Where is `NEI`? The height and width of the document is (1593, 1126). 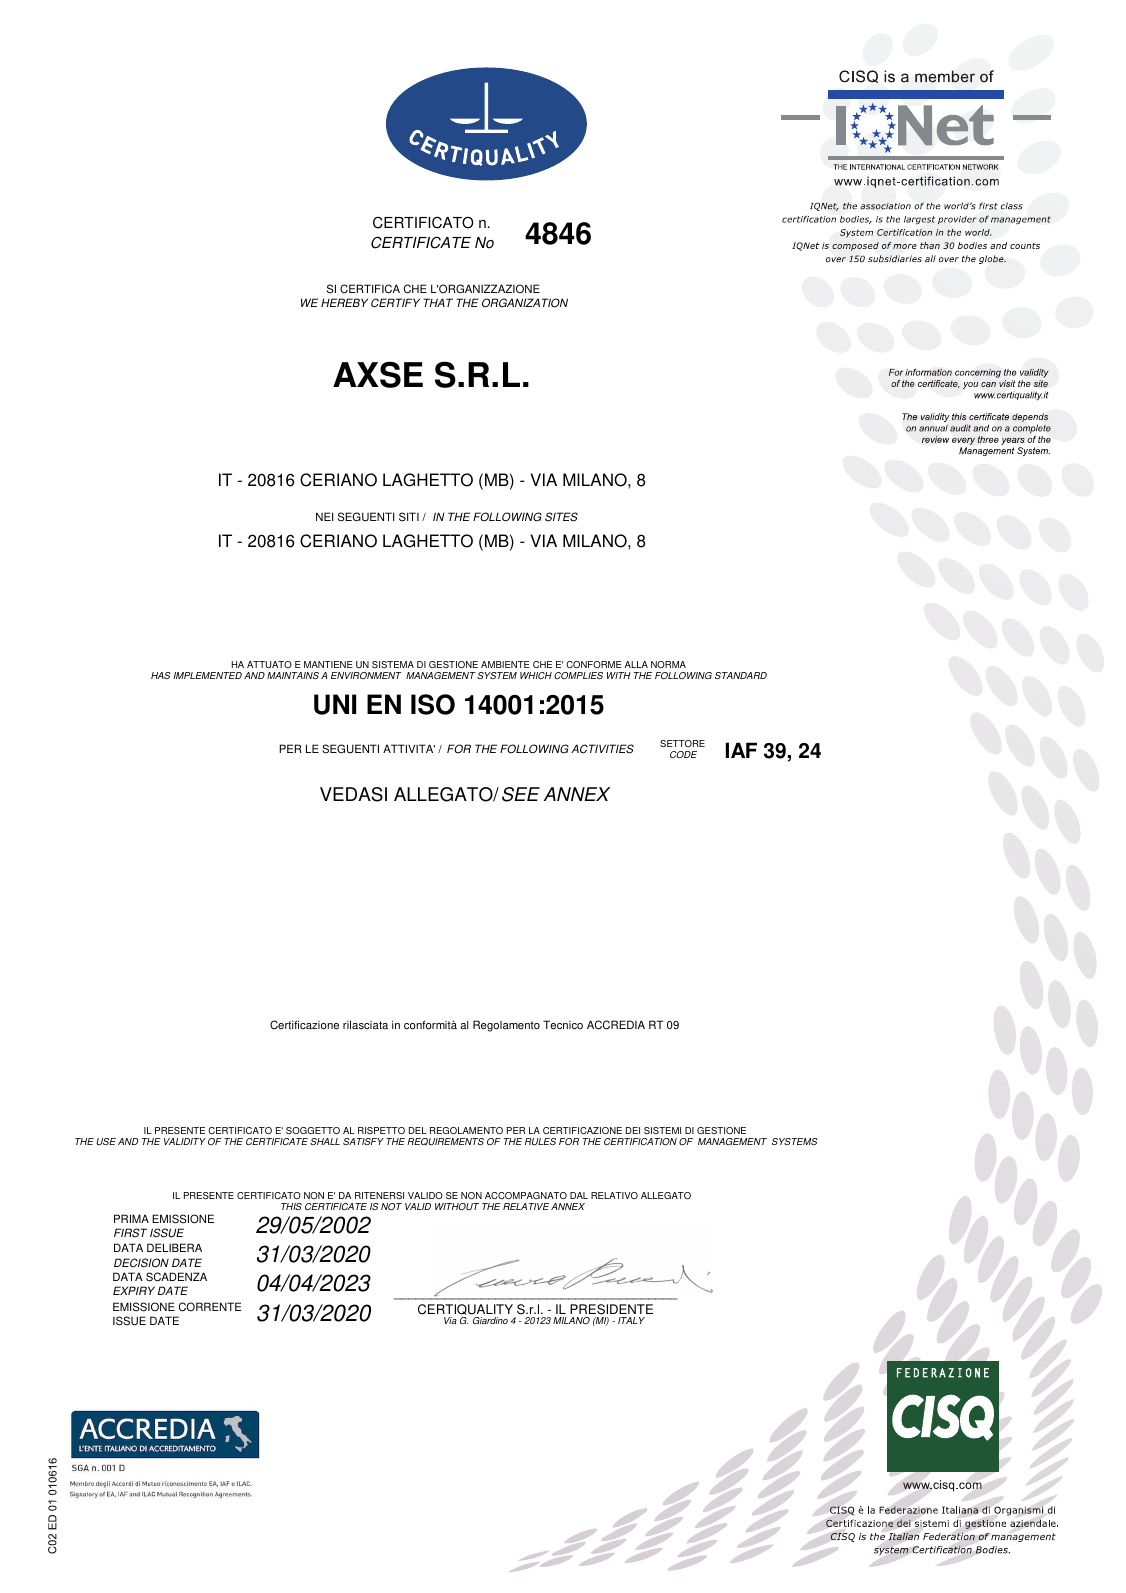 NEI is located at coordinates (325, 516).
